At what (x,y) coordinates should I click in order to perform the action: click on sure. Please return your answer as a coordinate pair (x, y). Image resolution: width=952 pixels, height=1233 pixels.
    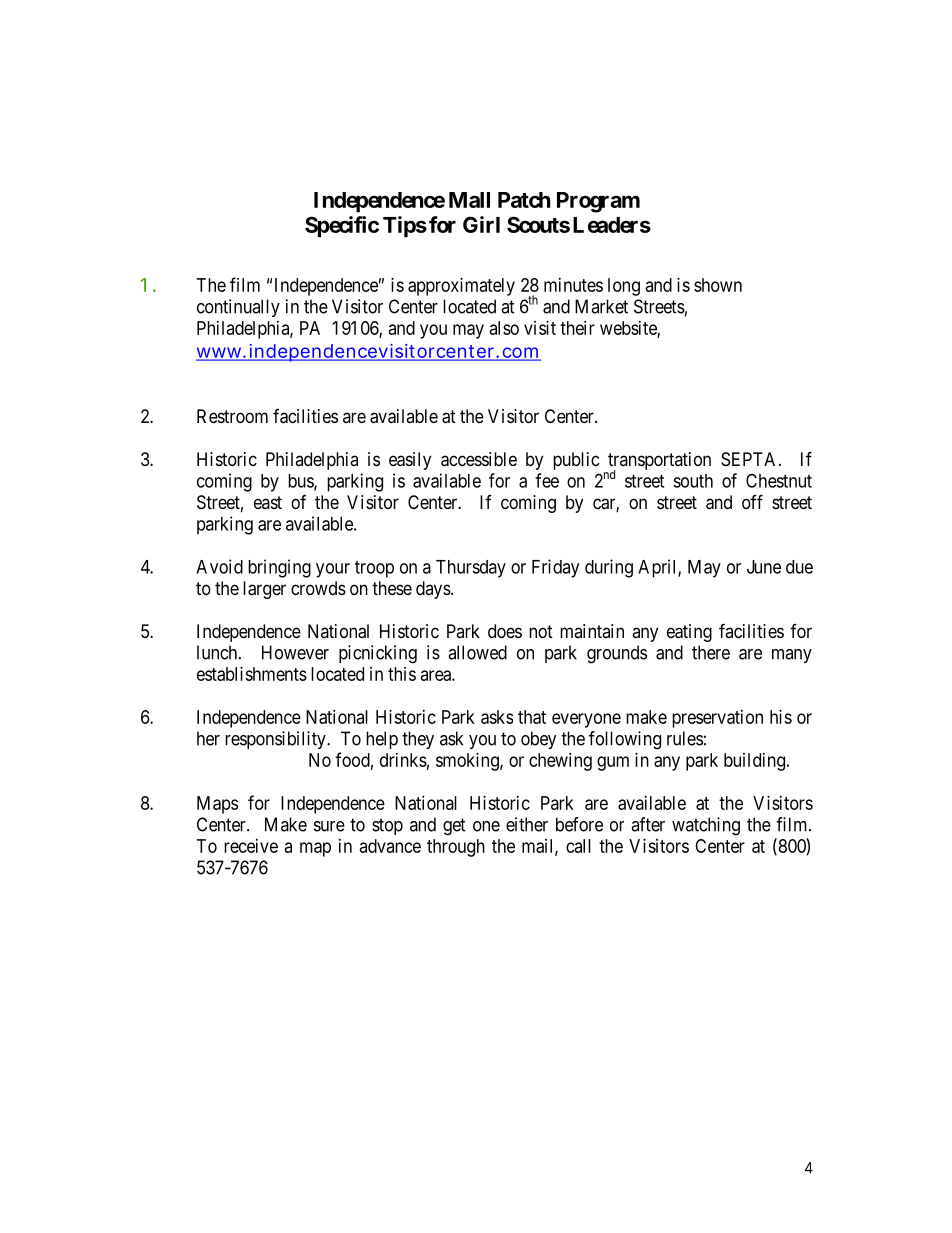
    Looking at the image, I should click on (329, 826).
